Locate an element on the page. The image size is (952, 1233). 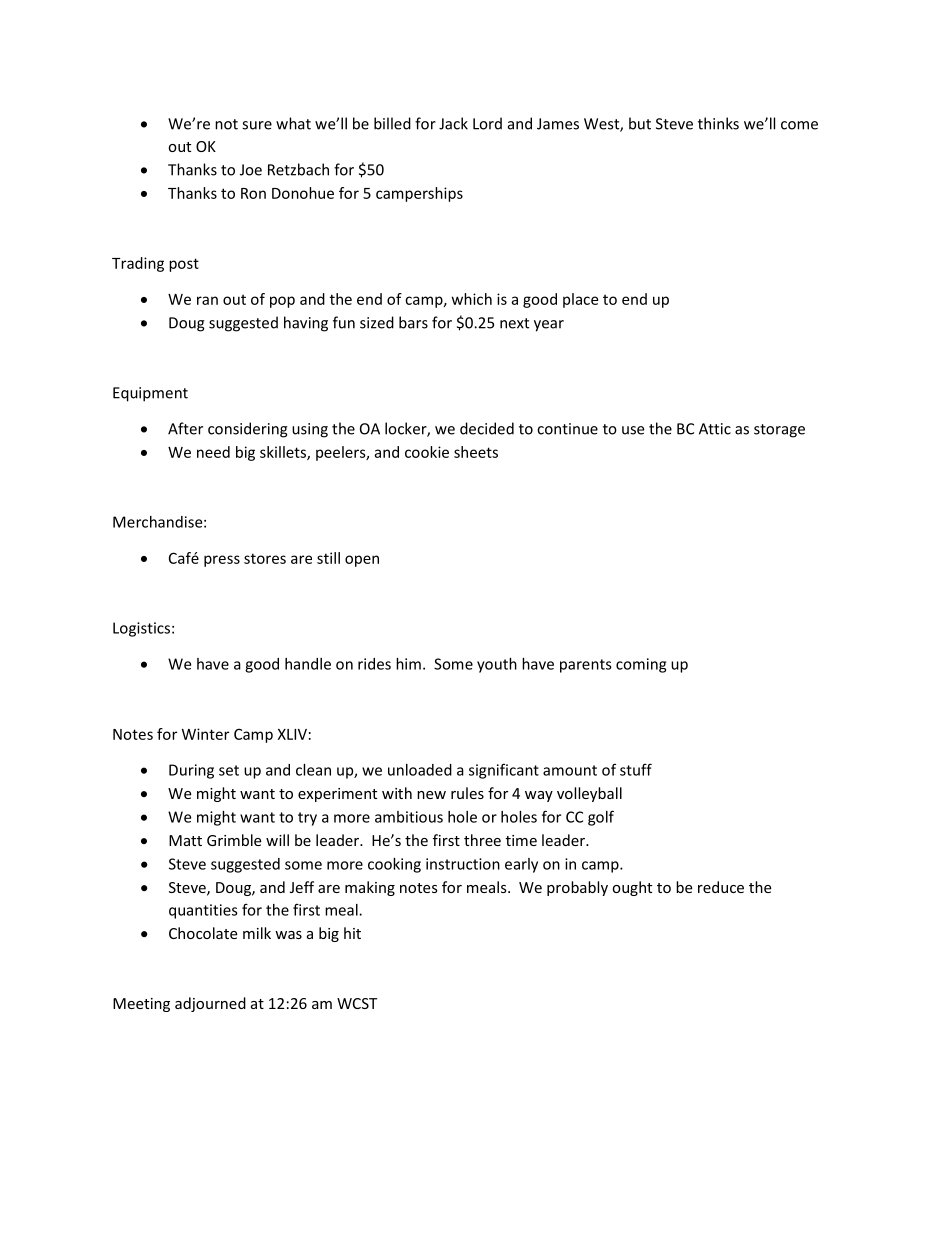
thinks is located at coordinates (718, 123).
